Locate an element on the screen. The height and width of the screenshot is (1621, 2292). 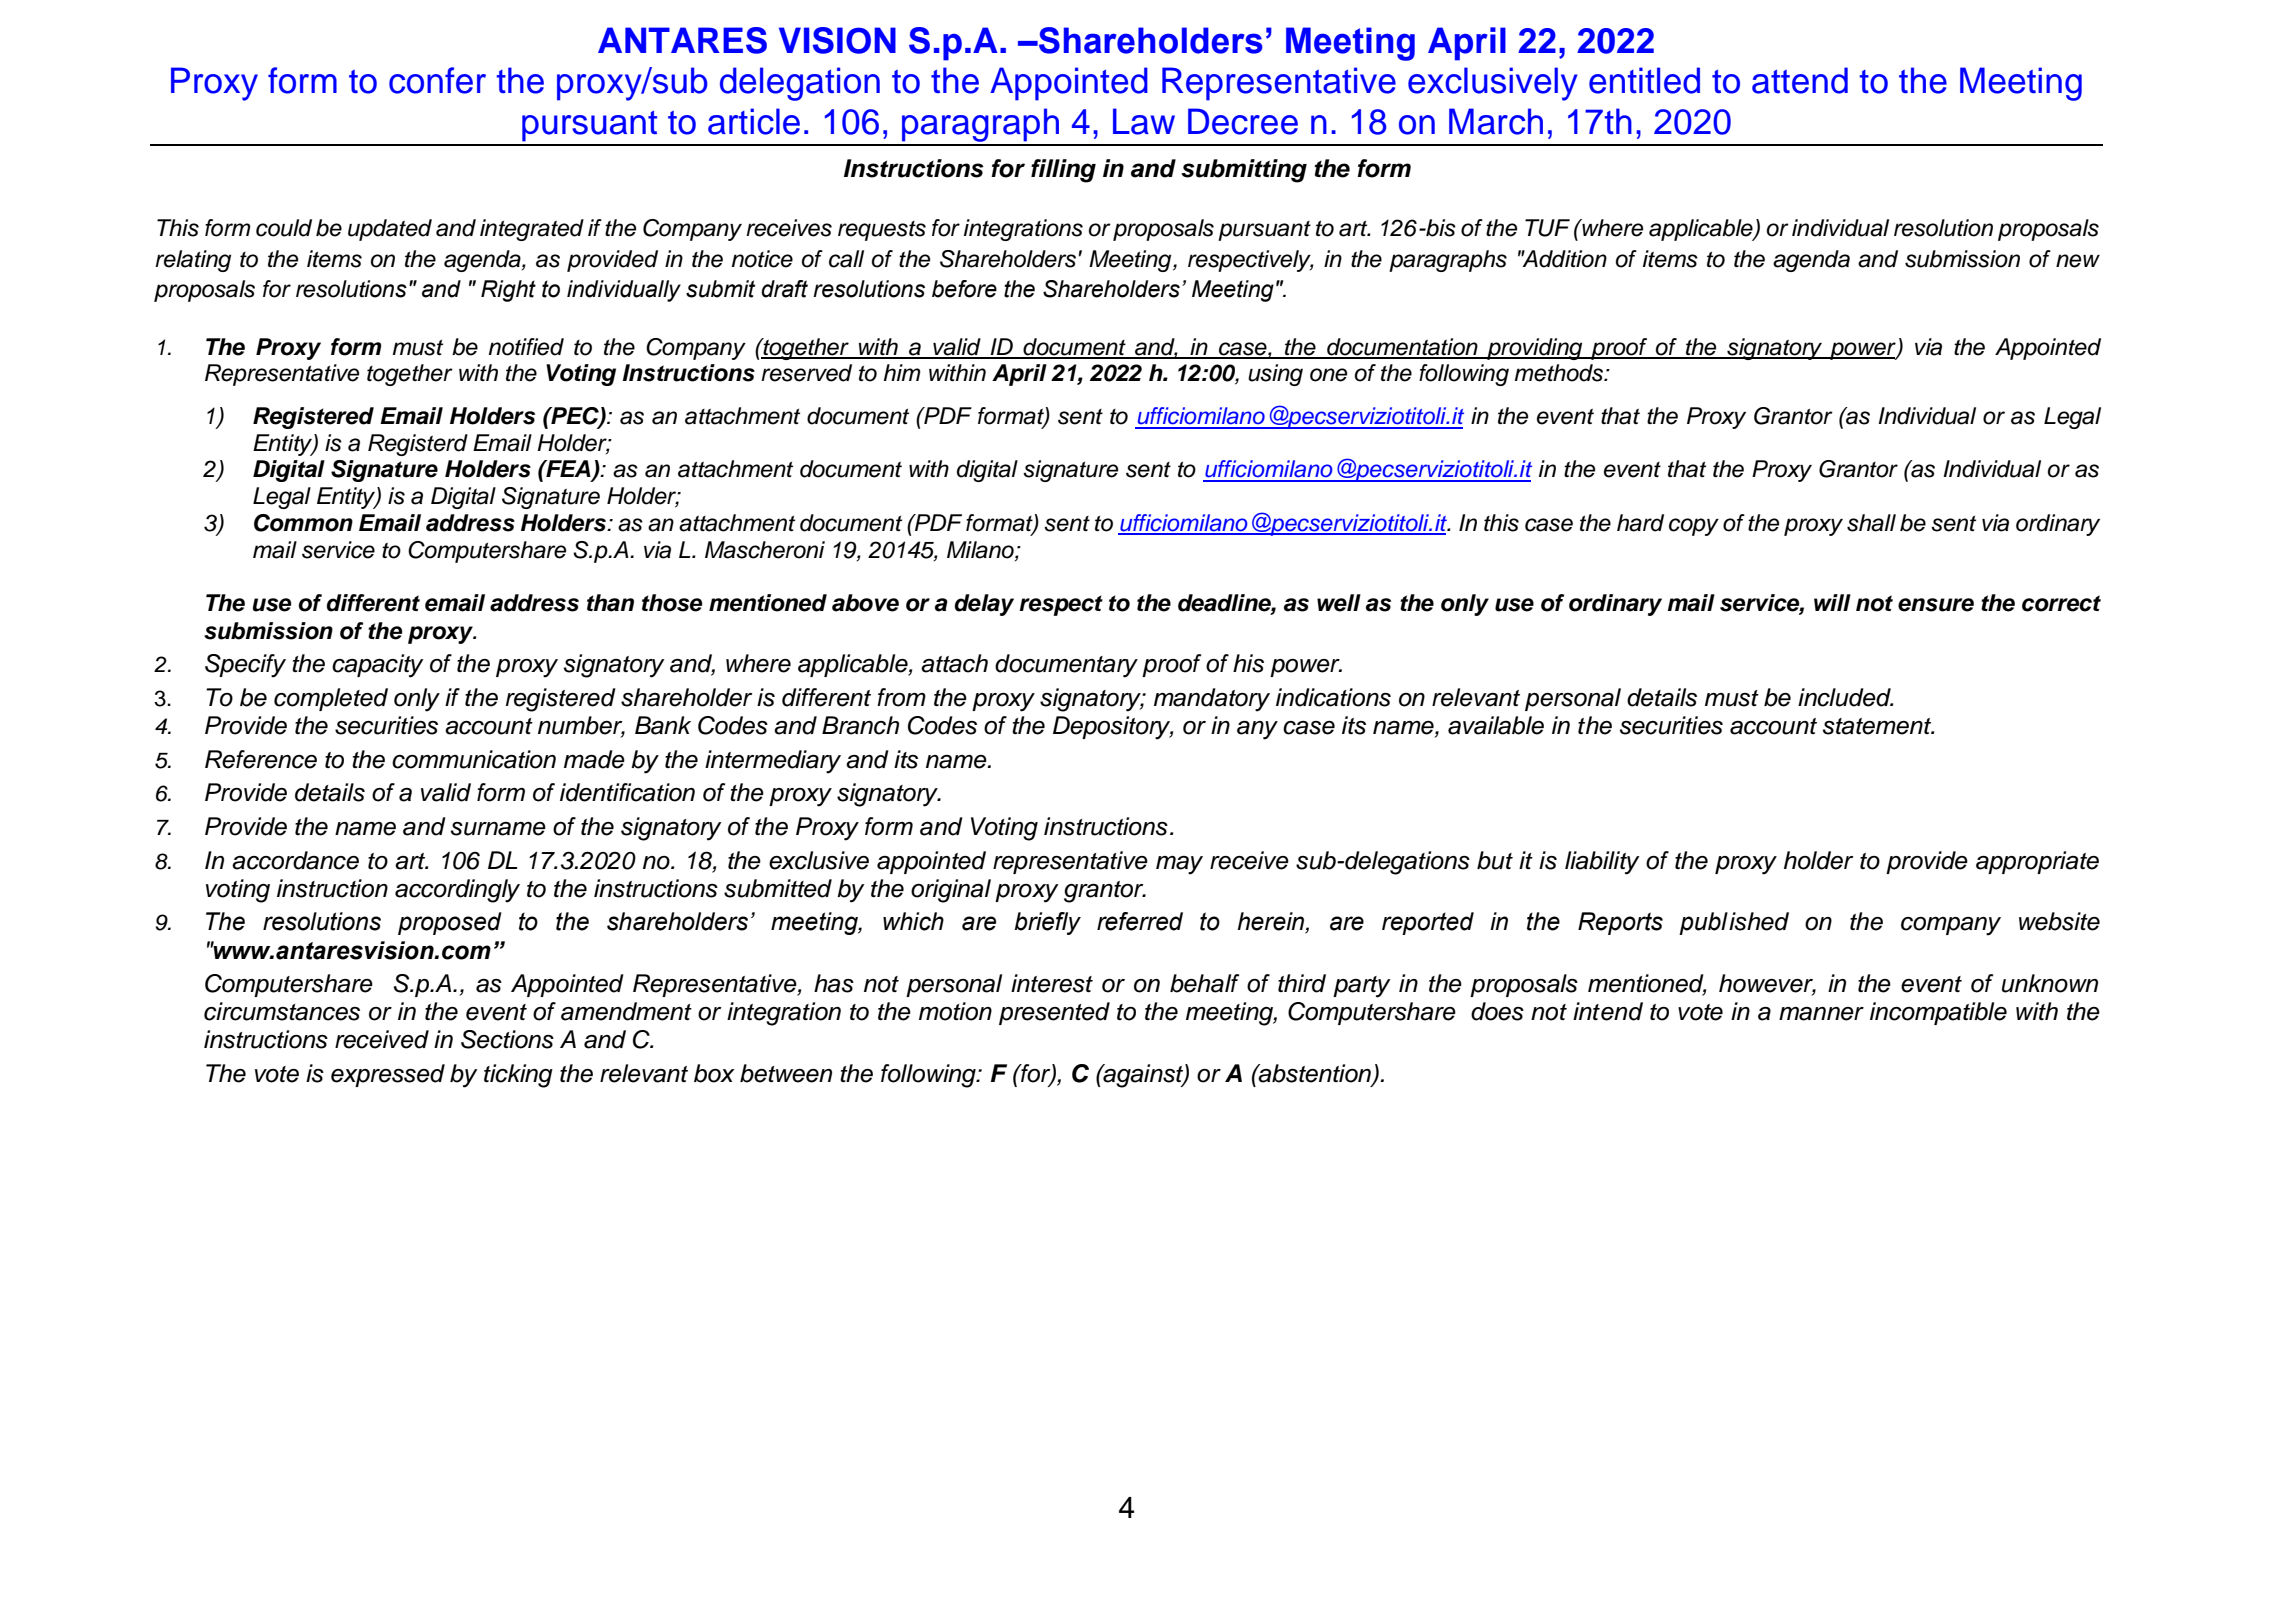
using is located at coordinates (1275, 375).
